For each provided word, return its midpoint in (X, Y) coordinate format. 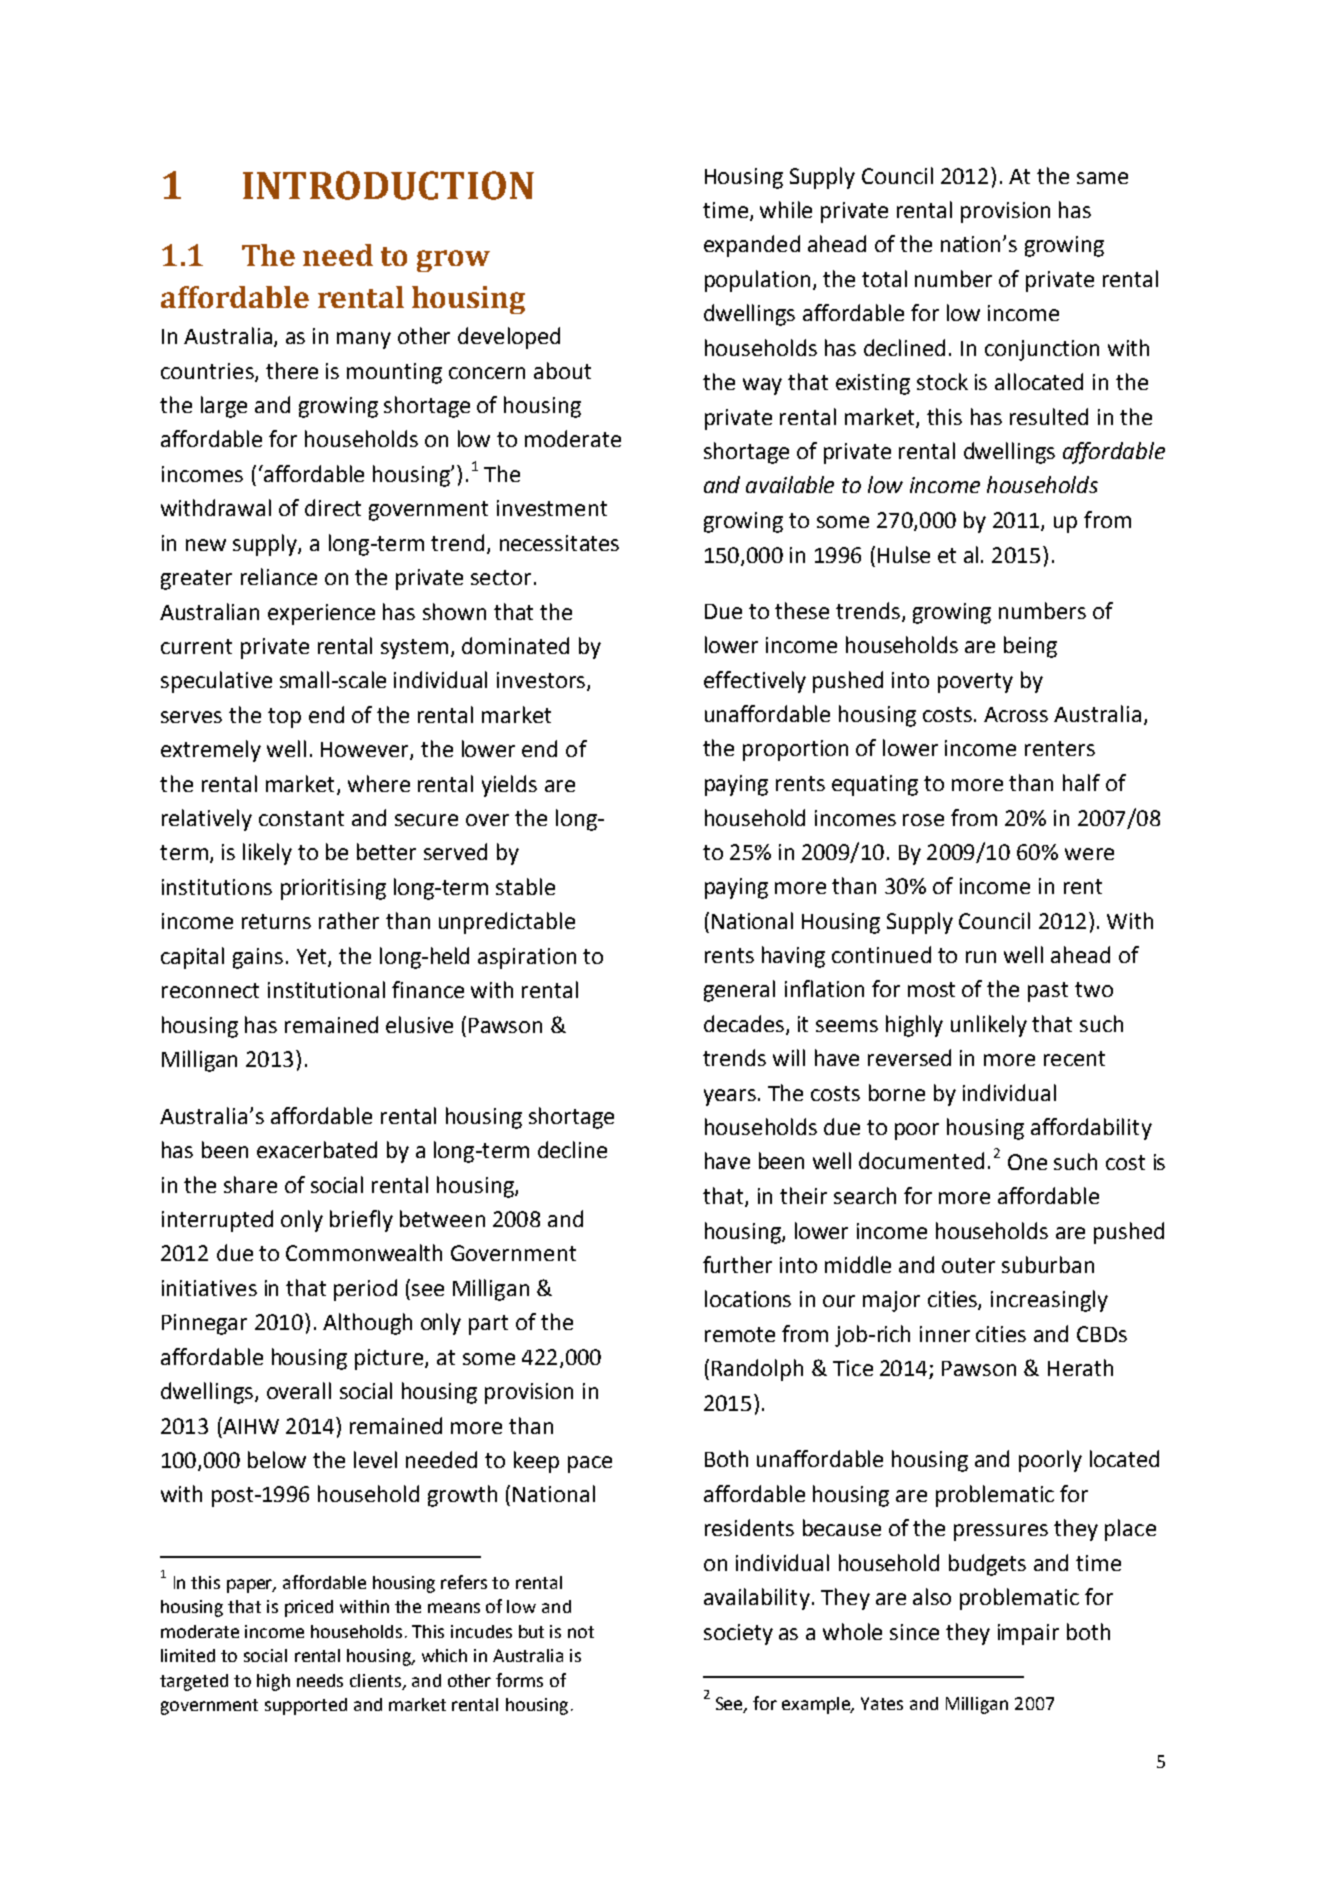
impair (1028, 1634)
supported (306, 1706)
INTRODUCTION (388, 185)
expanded (752, 246)
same (1102, 178)
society (738, 1634)
